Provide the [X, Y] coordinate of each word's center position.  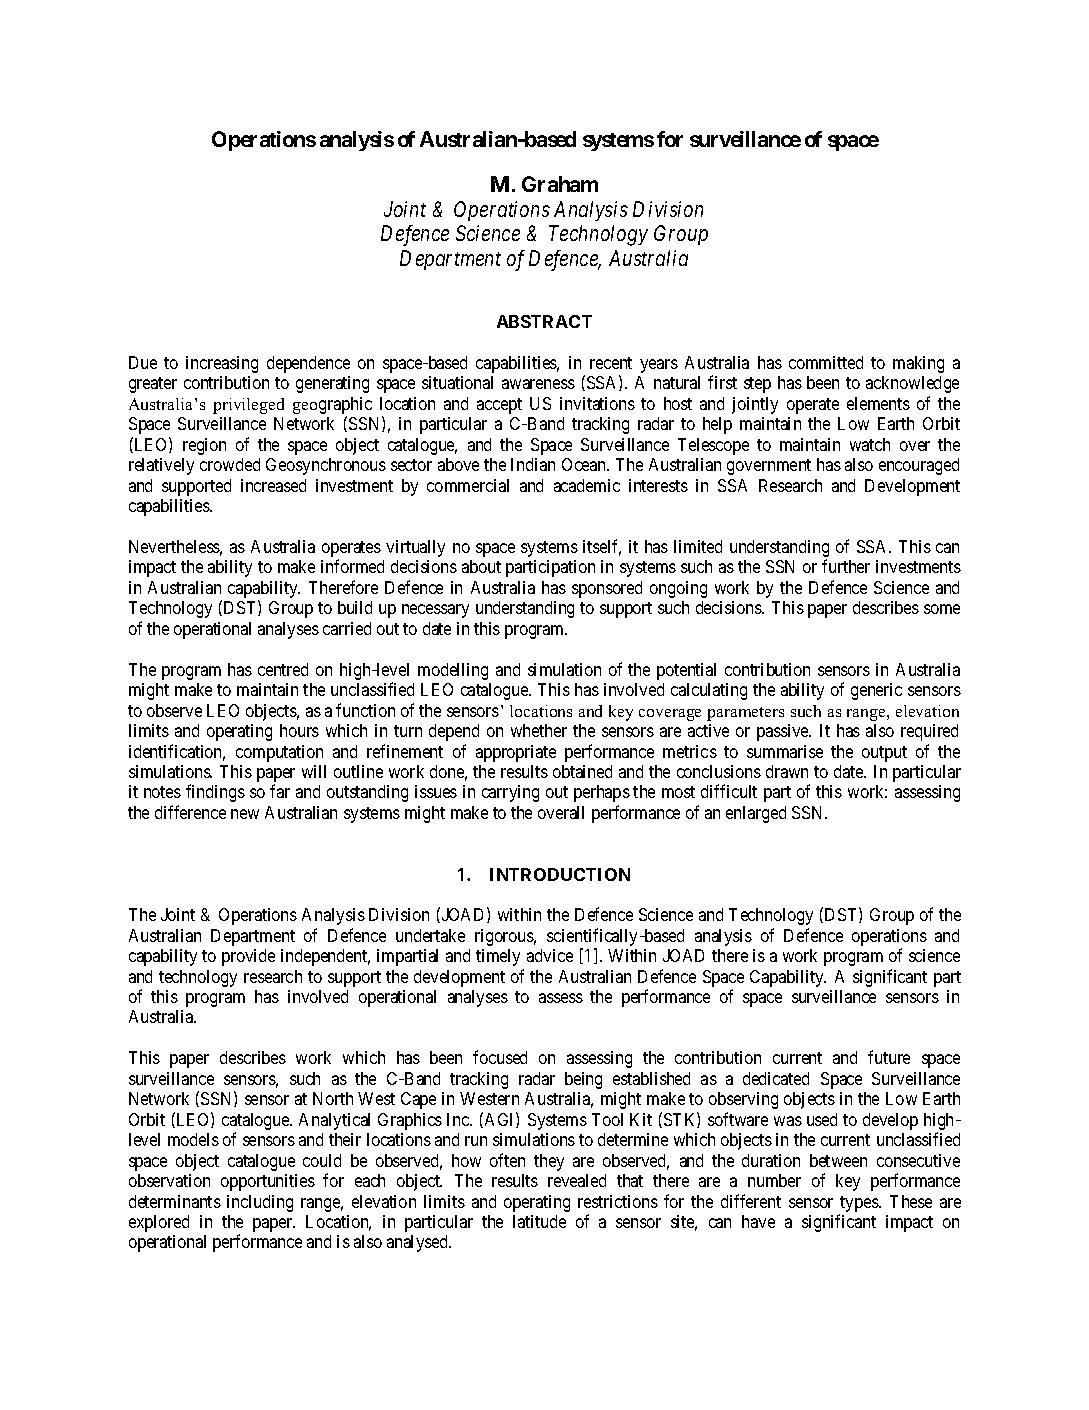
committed [826, 362]
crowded [230, 464]
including [260, 1203]
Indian [533, 464]
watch [870, 444]
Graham [560, 184]
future [889, 1057]
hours [299, 730]
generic [876, 691]
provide [248, 957]
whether [539, 730]
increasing [222, 364]
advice [550, 955]
